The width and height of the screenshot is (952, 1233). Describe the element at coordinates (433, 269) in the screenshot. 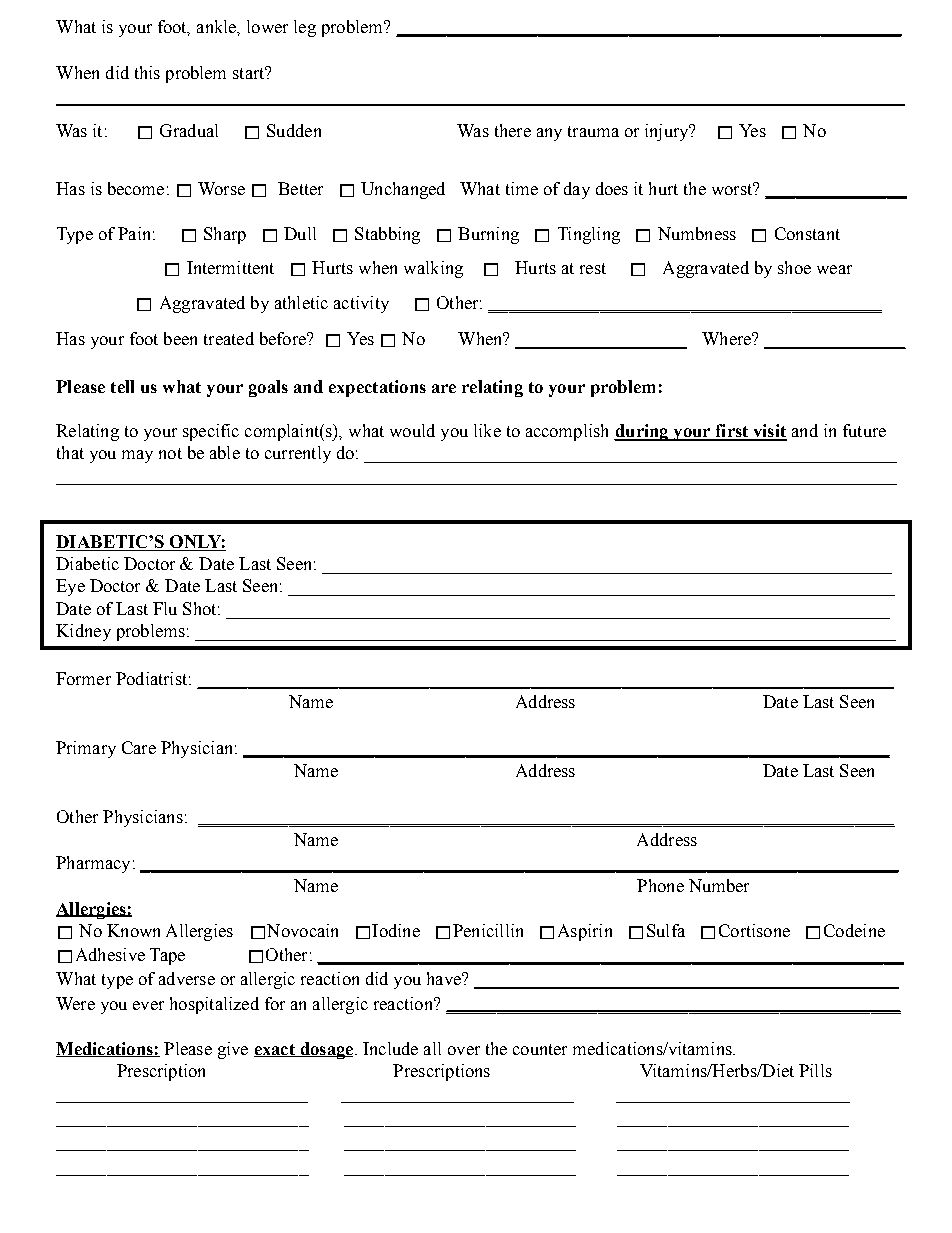

I see `walking` at that location.
